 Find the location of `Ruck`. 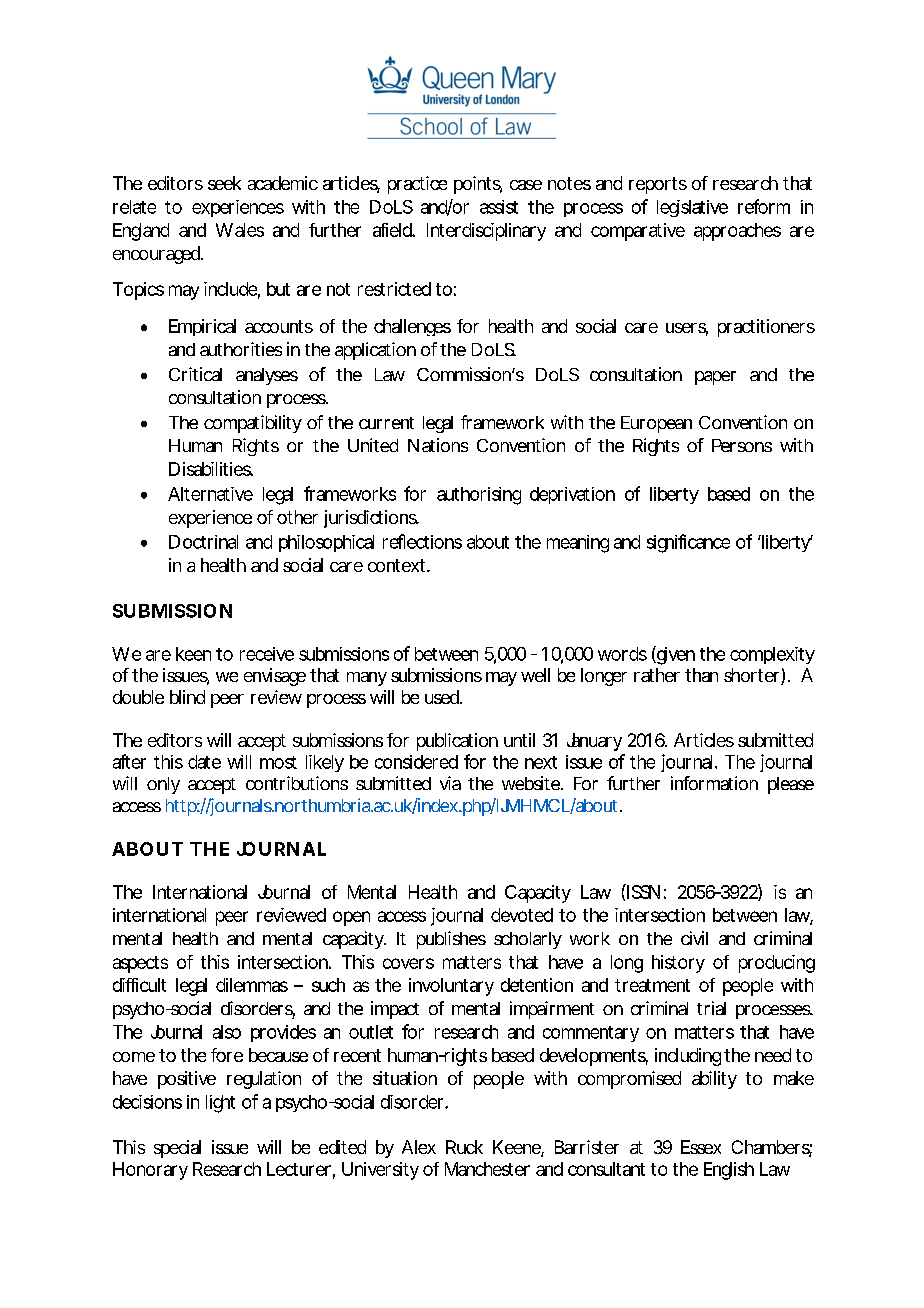

Ruck is located at coordinates (464, 1147).
